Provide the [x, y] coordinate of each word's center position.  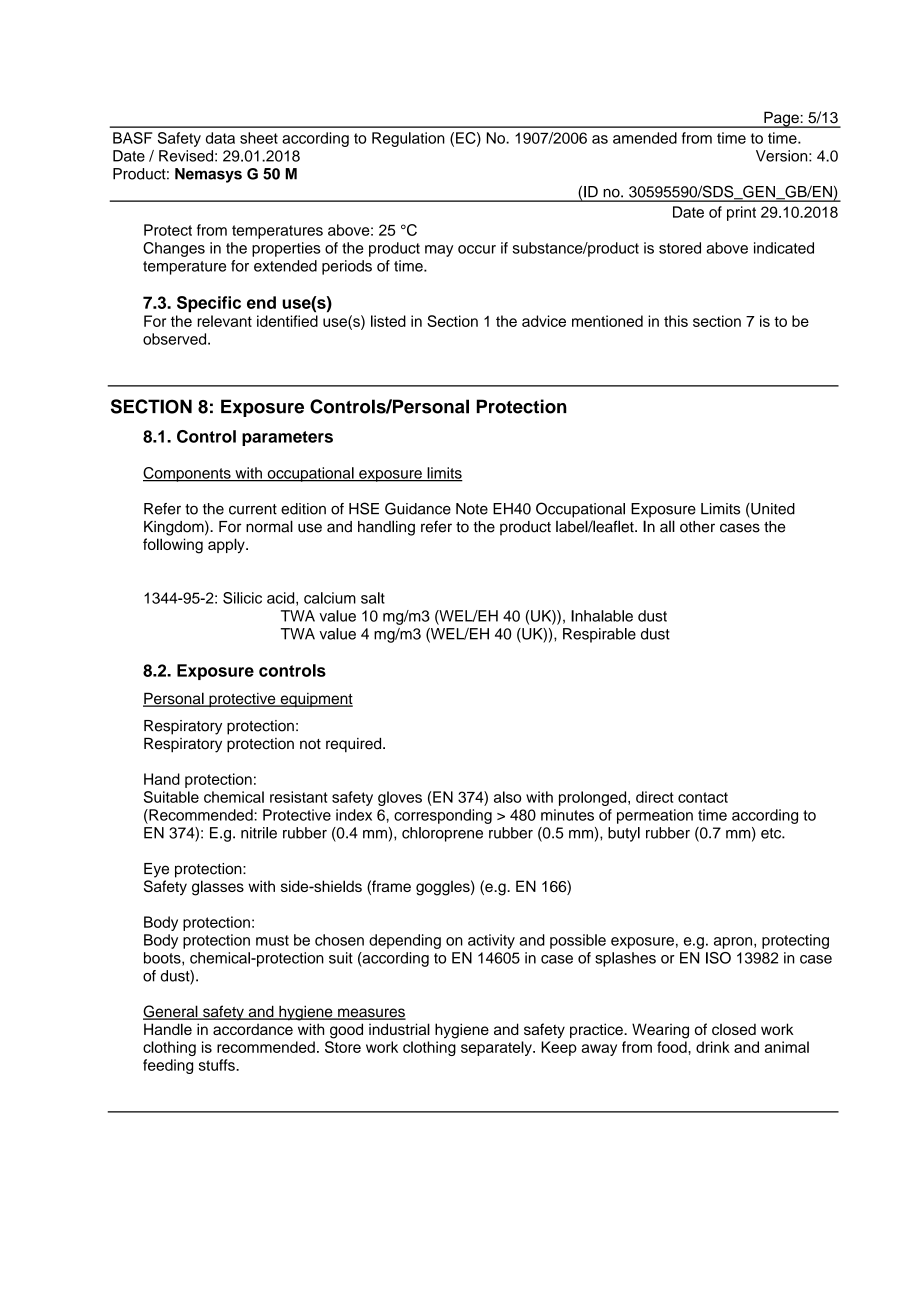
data [220, 138]
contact [703, 797]
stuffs [218, 1065]
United [772, 510]
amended [645, 138]
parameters [287, 438]
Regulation [408, 139]
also [507, 797]
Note [472, 509]
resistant [299, 797]
